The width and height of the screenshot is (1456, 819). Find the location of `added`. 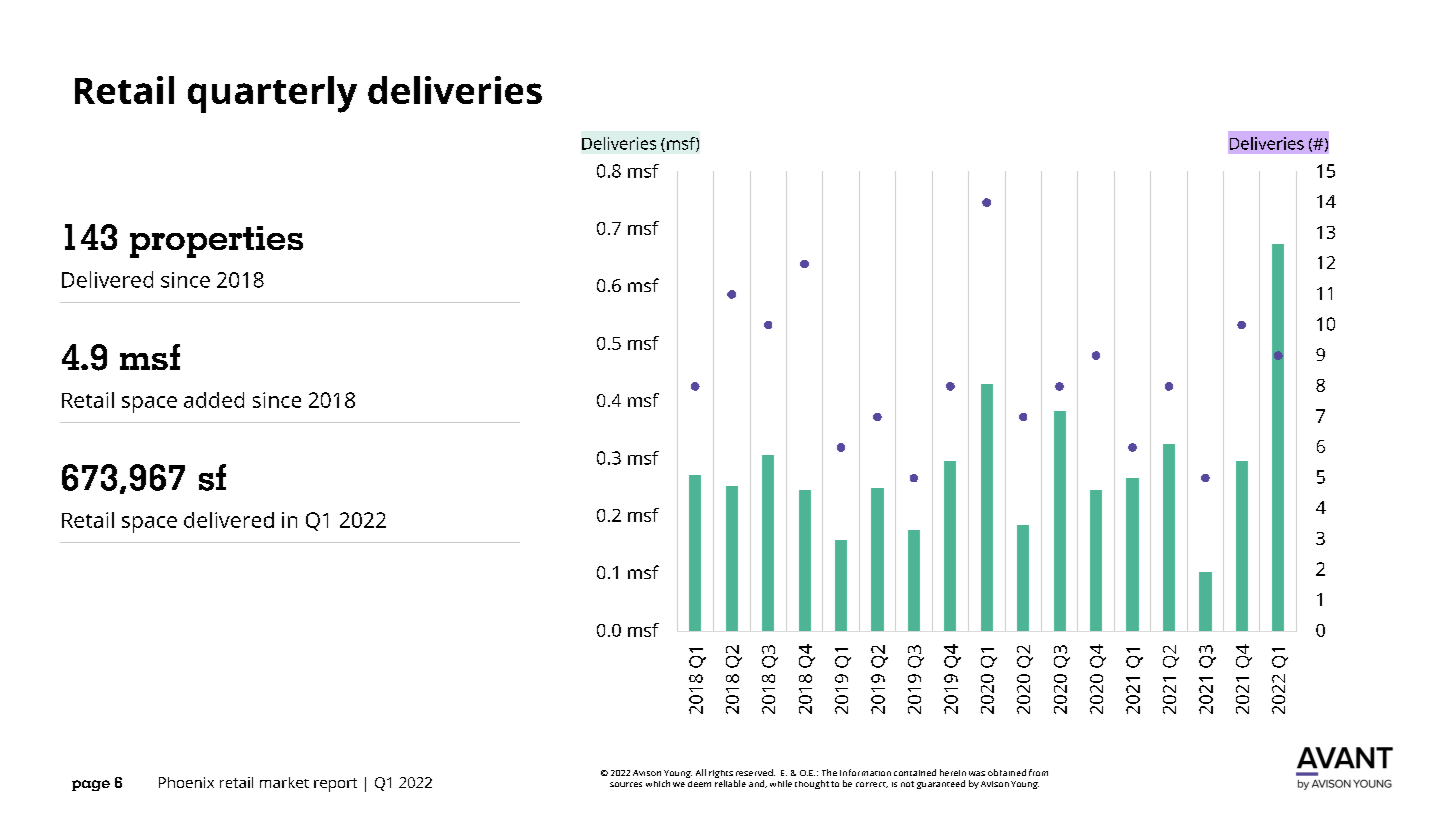

added is located at coordinates (214, 400).
